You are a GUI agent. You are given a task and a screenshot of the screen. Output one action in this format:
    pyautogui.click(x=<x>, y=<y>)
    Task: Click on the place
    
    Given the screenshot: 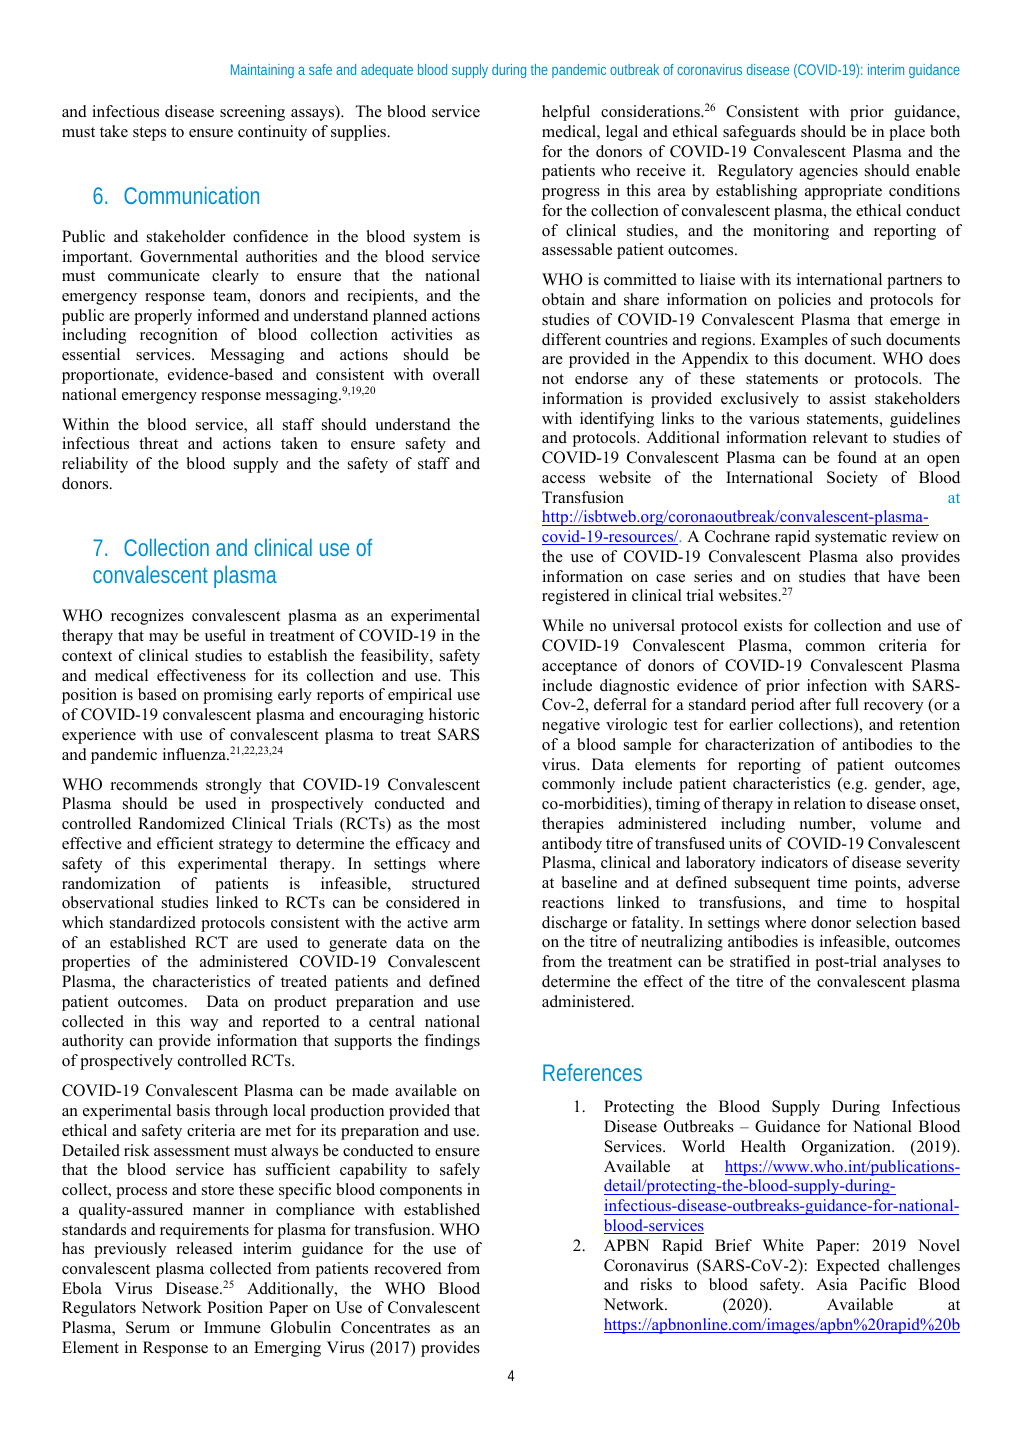 What is the action you would take?
    pyautogui.click(x=907, y=133)
